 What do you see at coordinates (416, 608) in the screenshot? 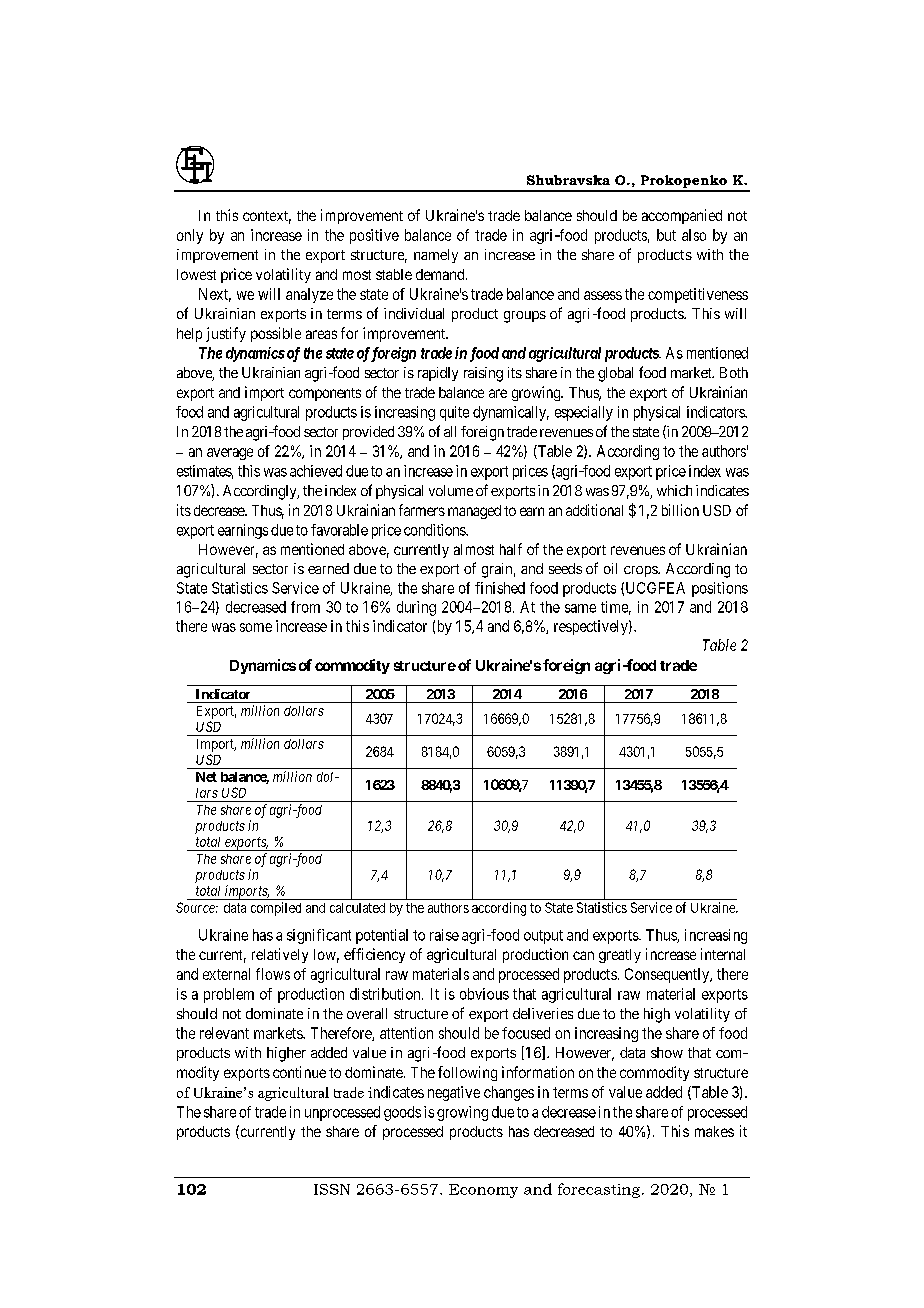
I see `during` at bounding box center [416, 608].
